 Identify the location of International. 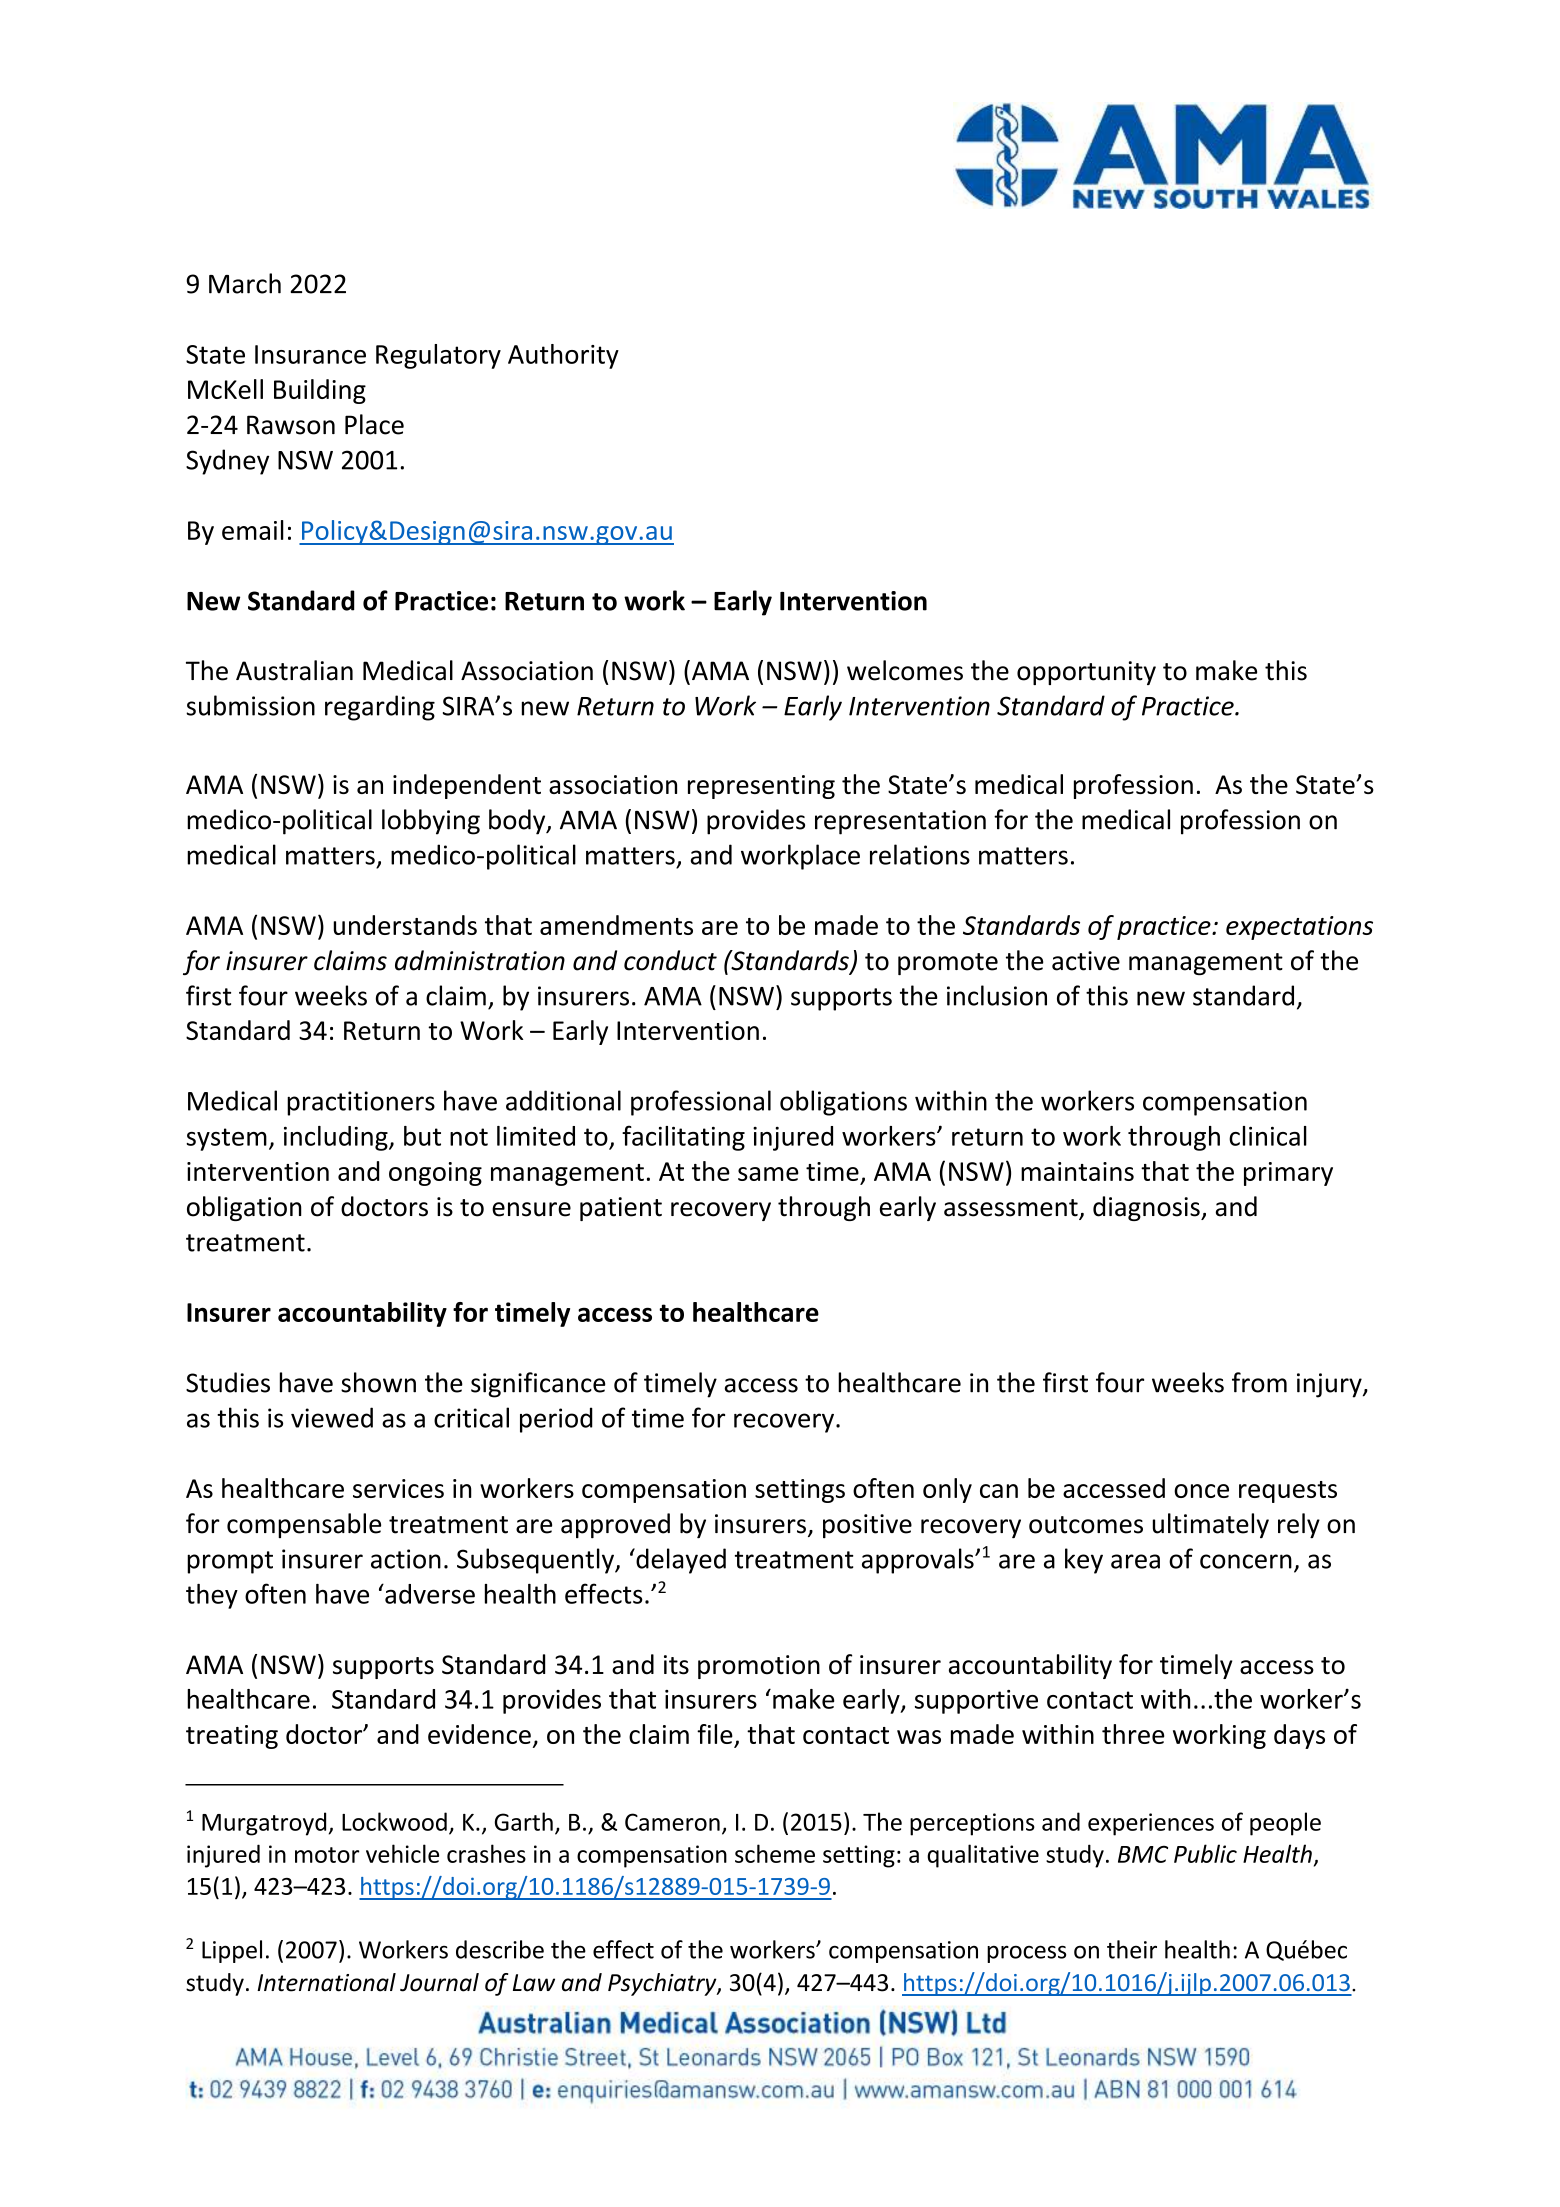
(326, 1982).
